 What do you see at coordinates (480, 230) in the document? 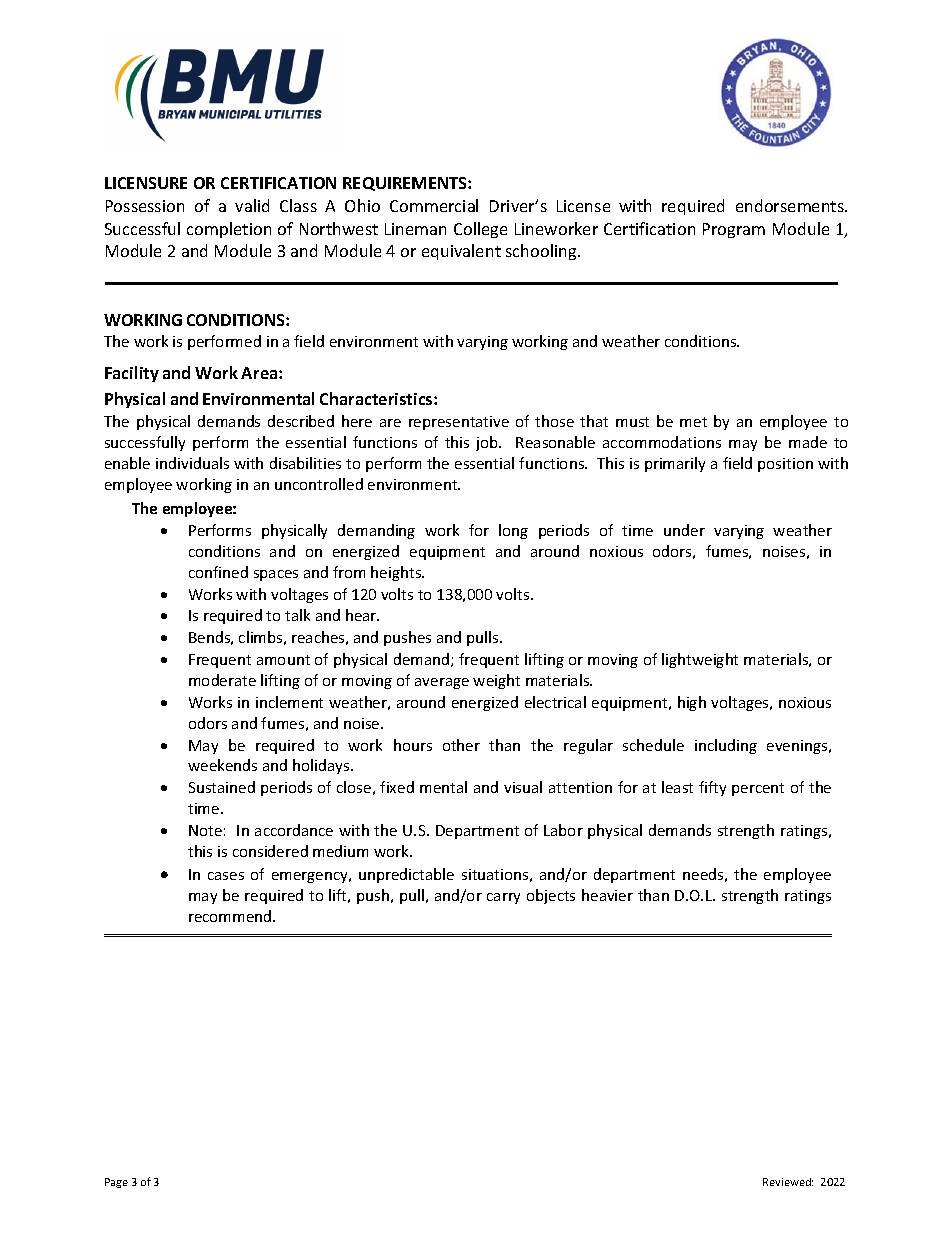
I see `College` at bounding box center [480, 230].
